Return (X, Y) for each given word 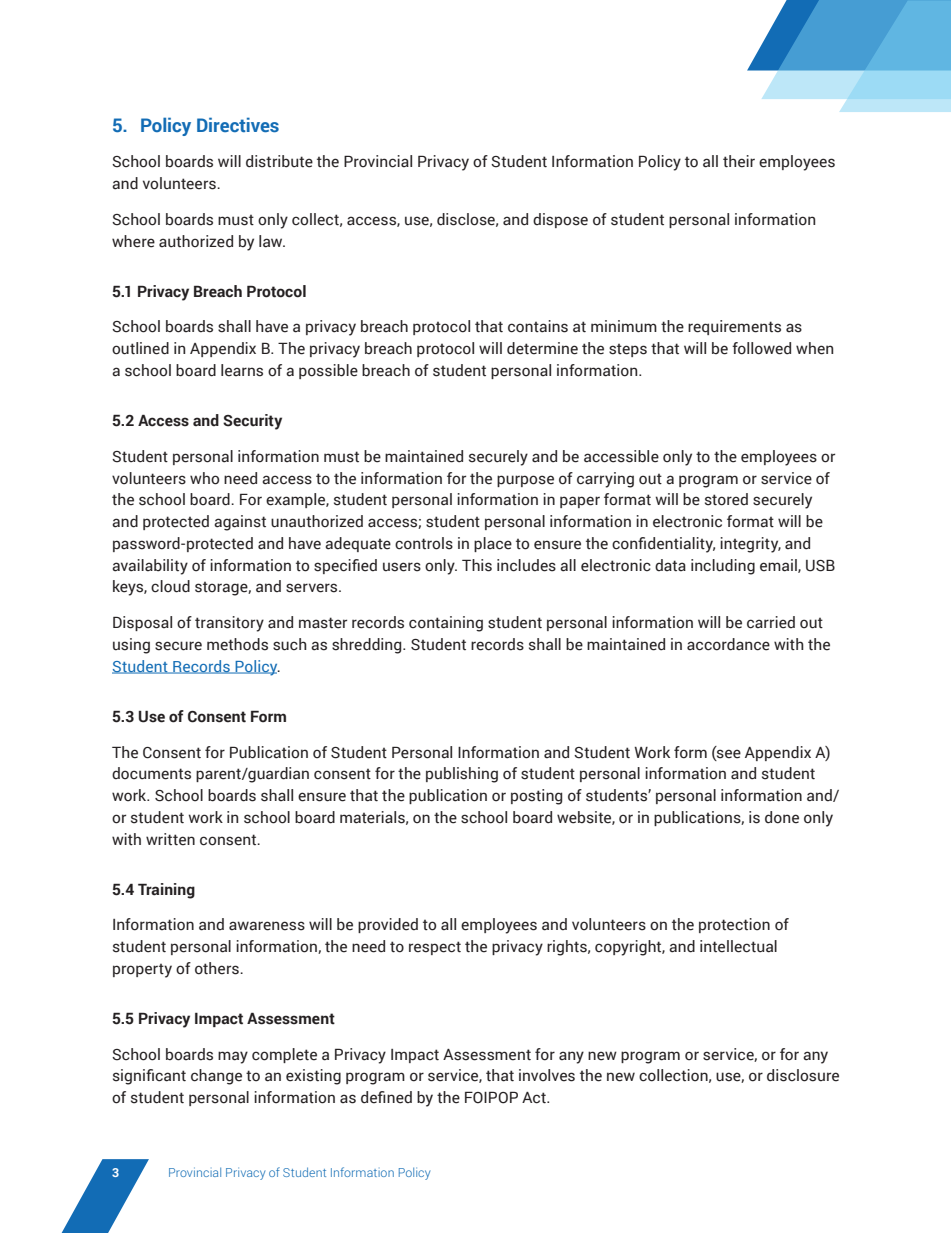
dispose (560, 220)
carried (771, 622)
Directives (238, 124)
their (739, 161)
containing (446, 624)
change (216, 1077)
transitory (229, 624)
